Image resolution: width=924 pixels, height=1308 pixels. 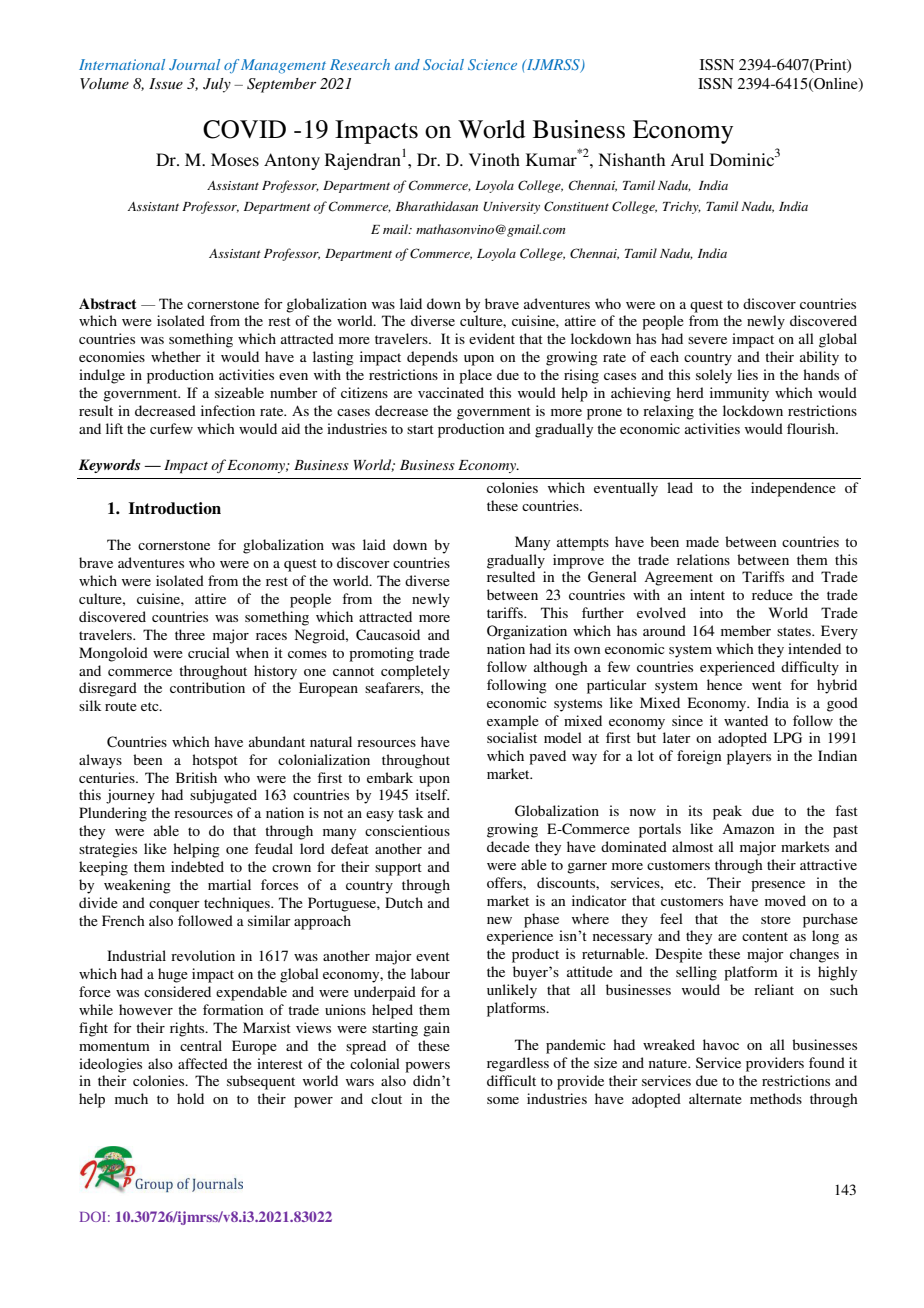 I want to click on severe, so click(x=707, y=340).
